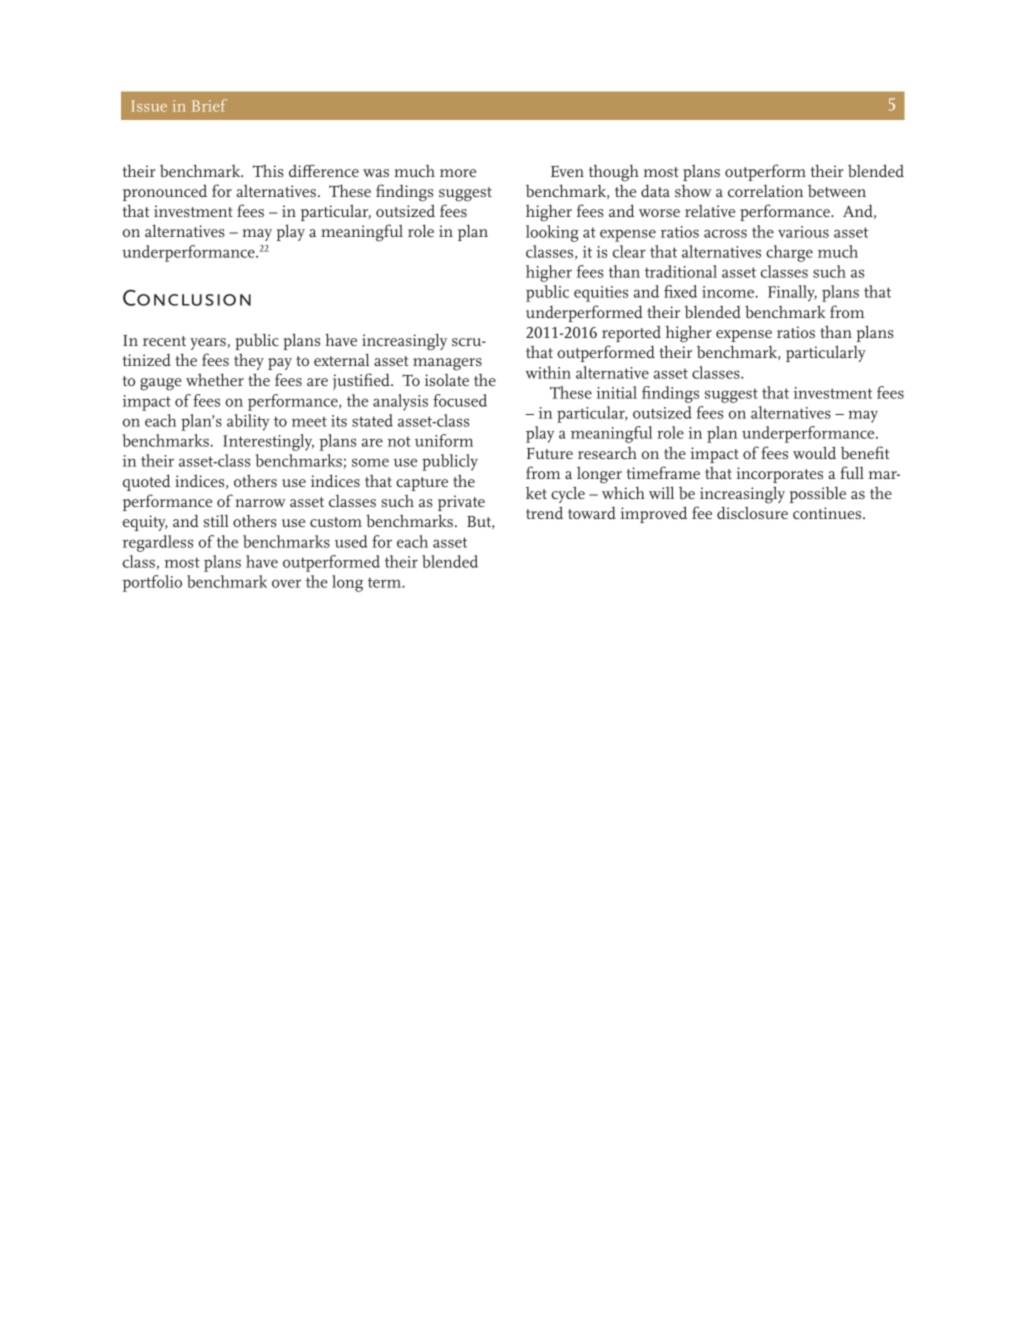 This screenshot has width=1027, height=1329. What do you see at coordinates (444, 440) in the screenshot?
I see `uniform` at bounding box center [444, 440].
